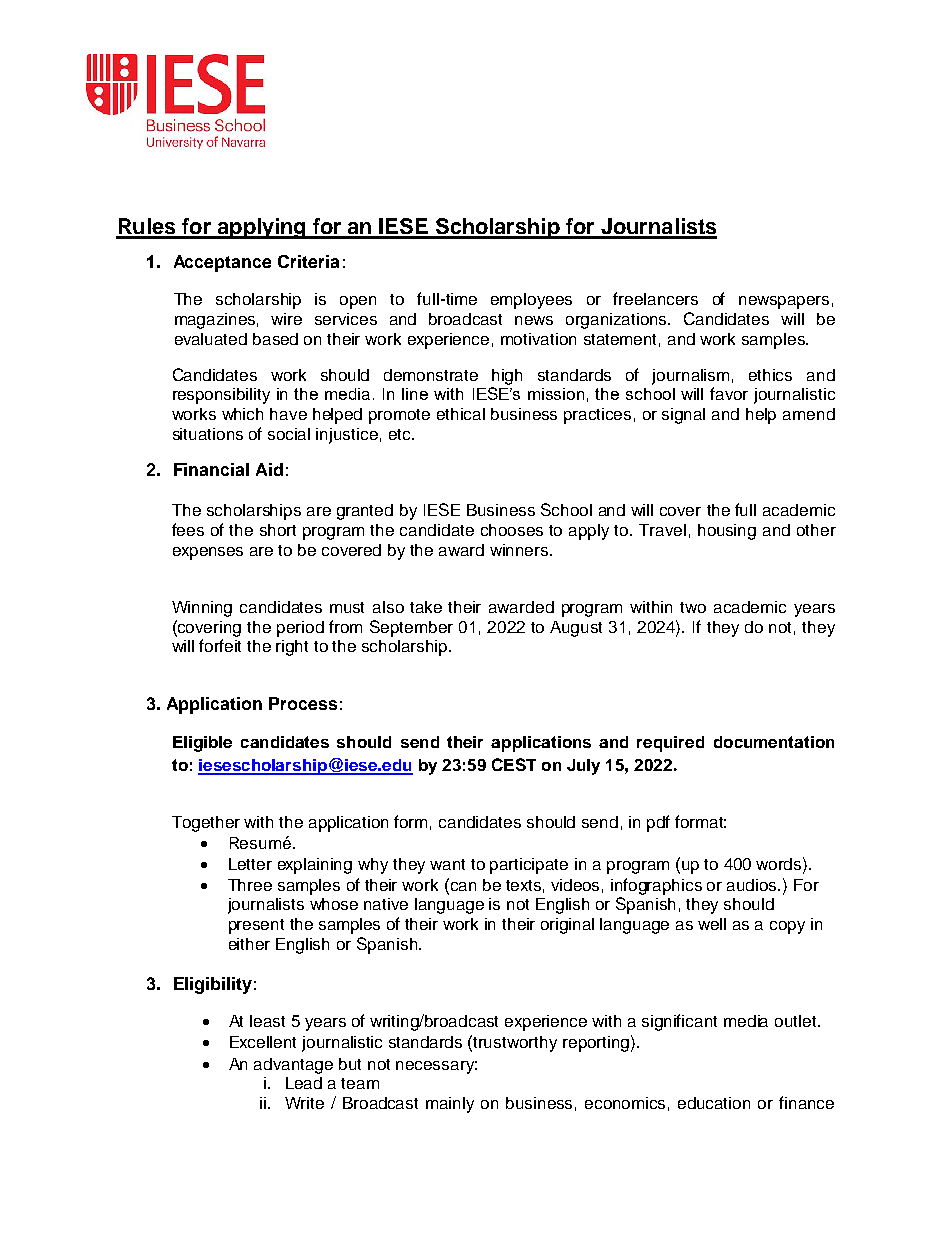 This screenshot has height=1233, width=952. Describe the element at coordinates (512, 530) in the screenshot. I see `chooses` at that location.
